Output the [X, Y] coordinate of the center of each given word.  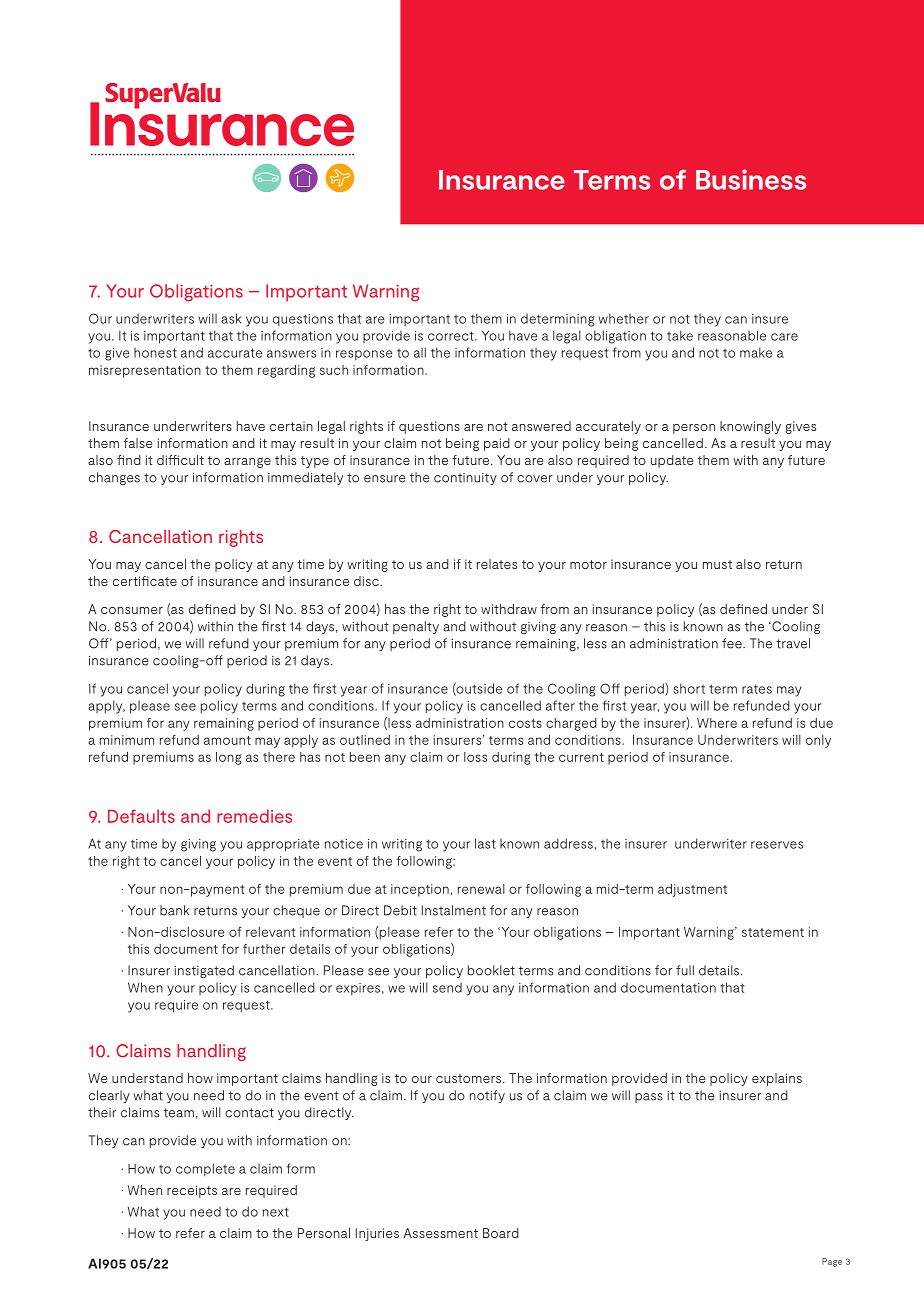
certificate [145, 581]
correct [452, 336]
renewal [481, 889]
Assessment [441, 1233]
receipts [192, 1191]
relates [497, 564]
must [717, 564]
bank [174, 910]
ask [231, 318]
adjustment [692, 890]
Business [751, 179]
